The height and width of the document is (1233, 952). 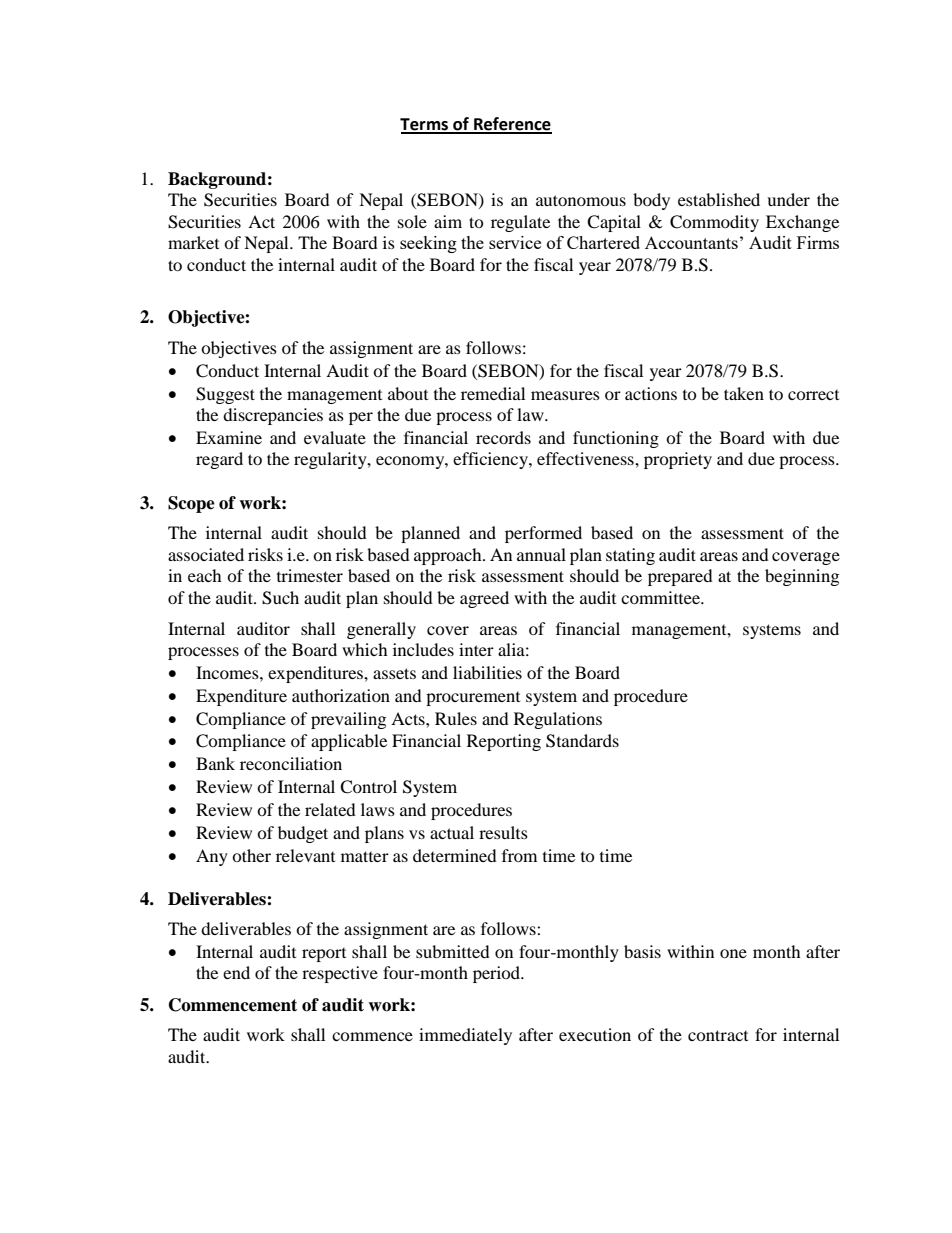 I want to click on Reference, so click(x=512, y=125).
